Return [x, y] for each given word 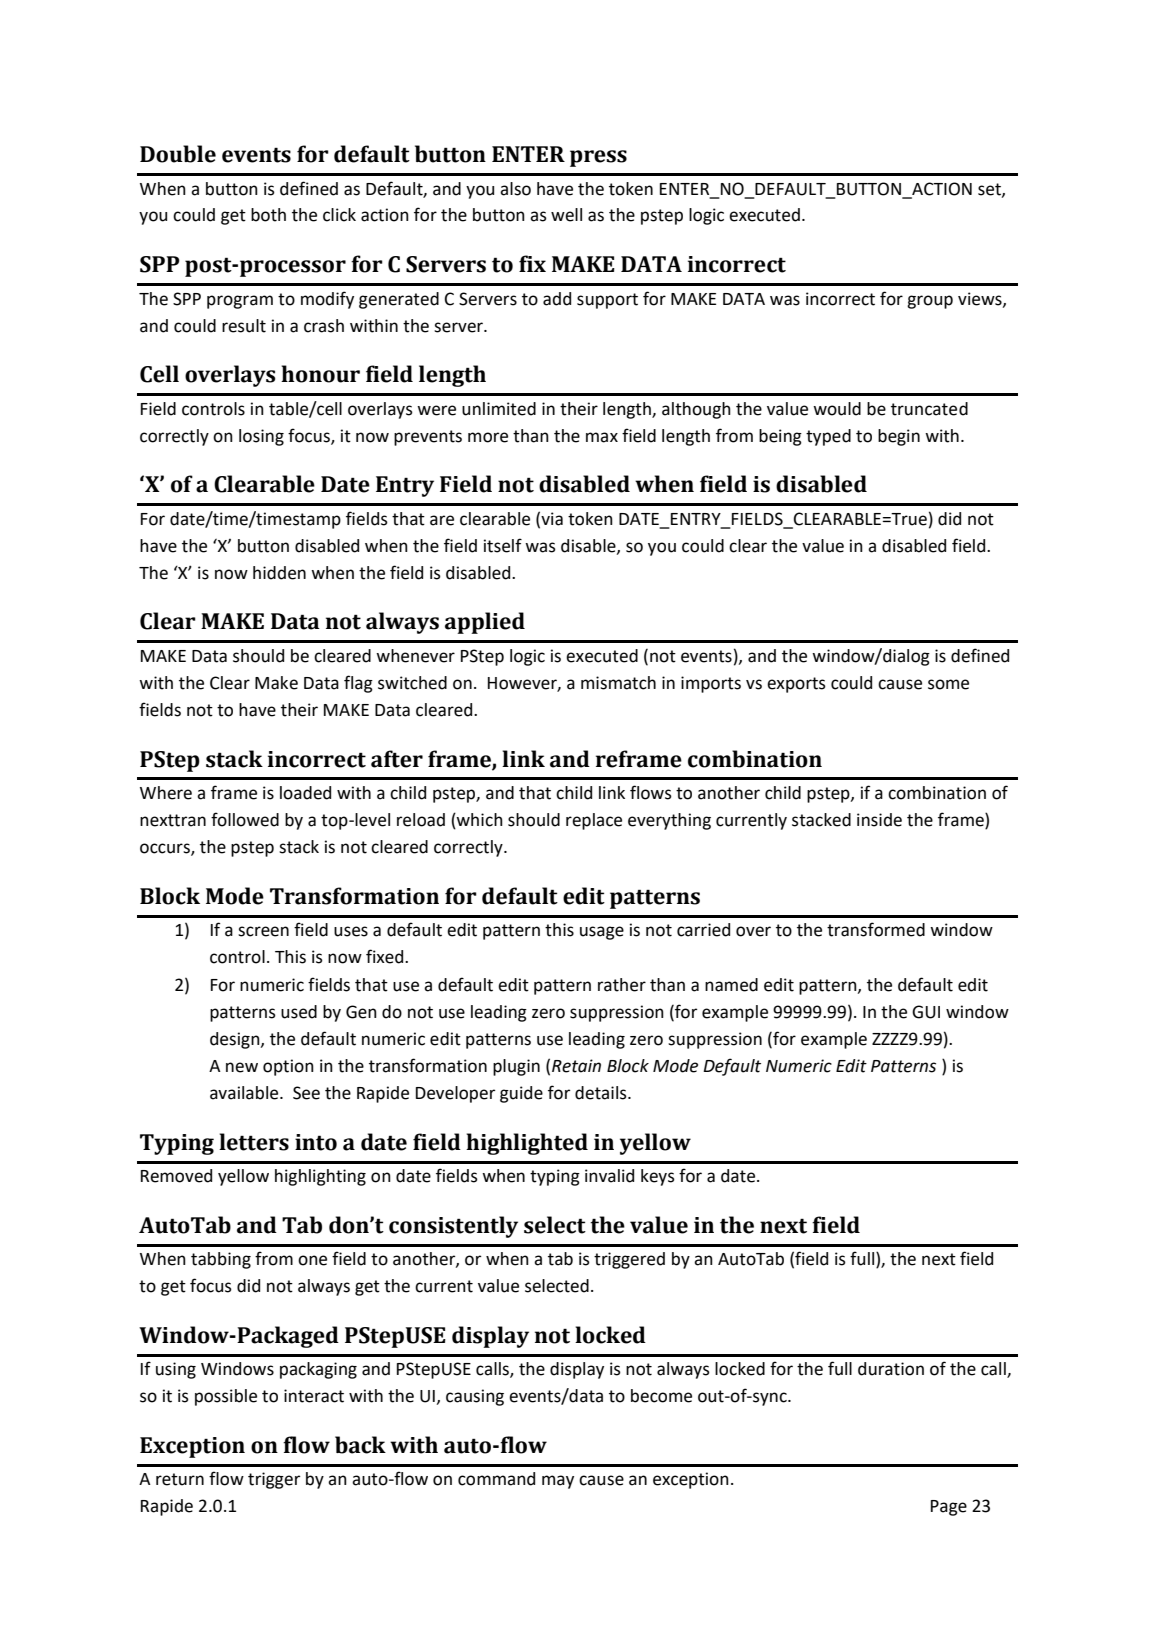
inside [879, 820]
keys [658, 1177]
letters [254, 1142]
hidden [279, 573]
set [990, 190]
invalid [609, 1176]
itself [503, 545]
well [566, 215]
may [558, 1482]
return [180, 1479]
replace [594, 821]
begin [899, 437]
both [268, 215]
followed [245, 819]
